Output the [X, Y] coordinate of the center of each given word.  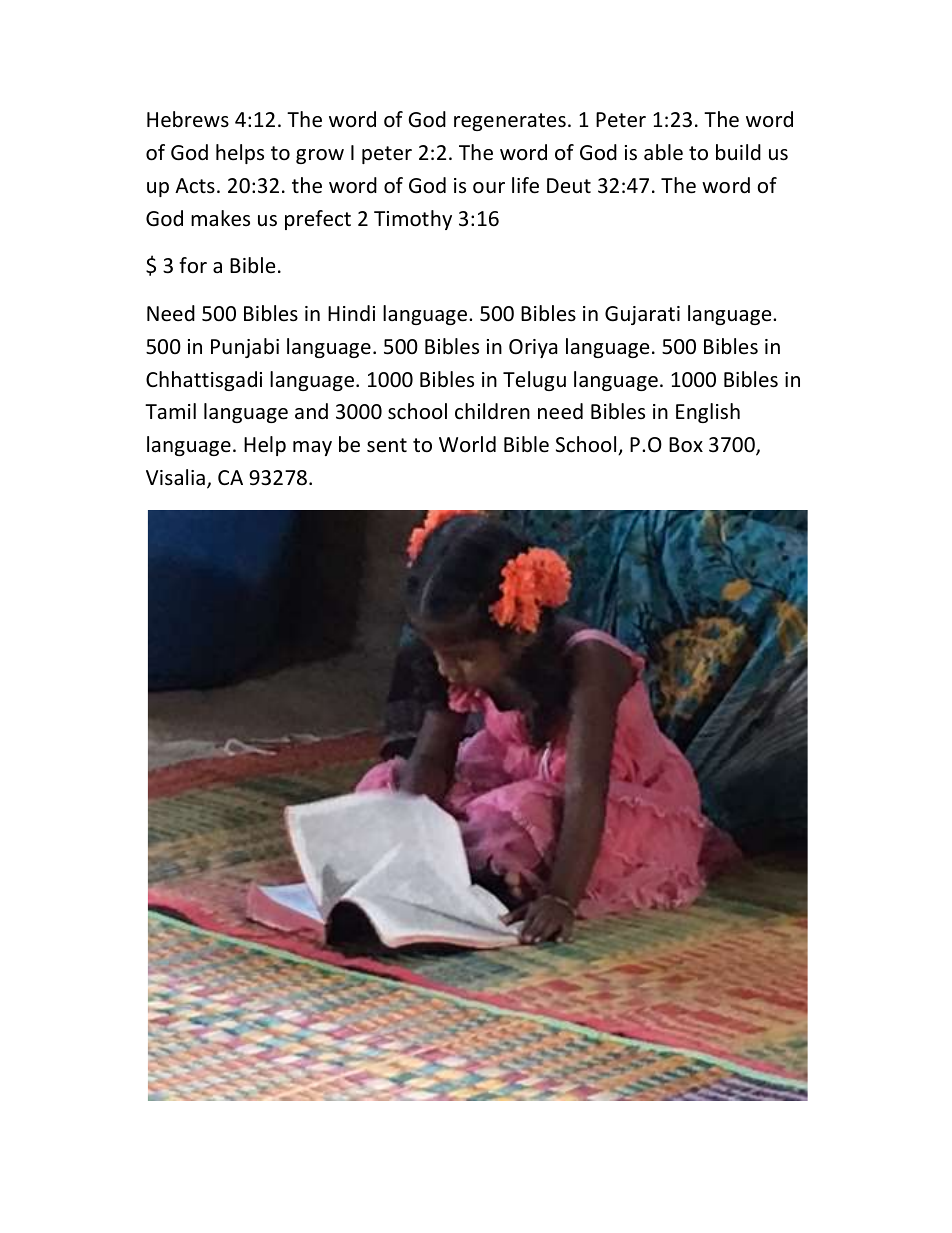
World [467, 444]
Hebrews [188, 119]
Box [686, 445]
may [312, 448]
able [663, 152]
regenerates [510, 122]
